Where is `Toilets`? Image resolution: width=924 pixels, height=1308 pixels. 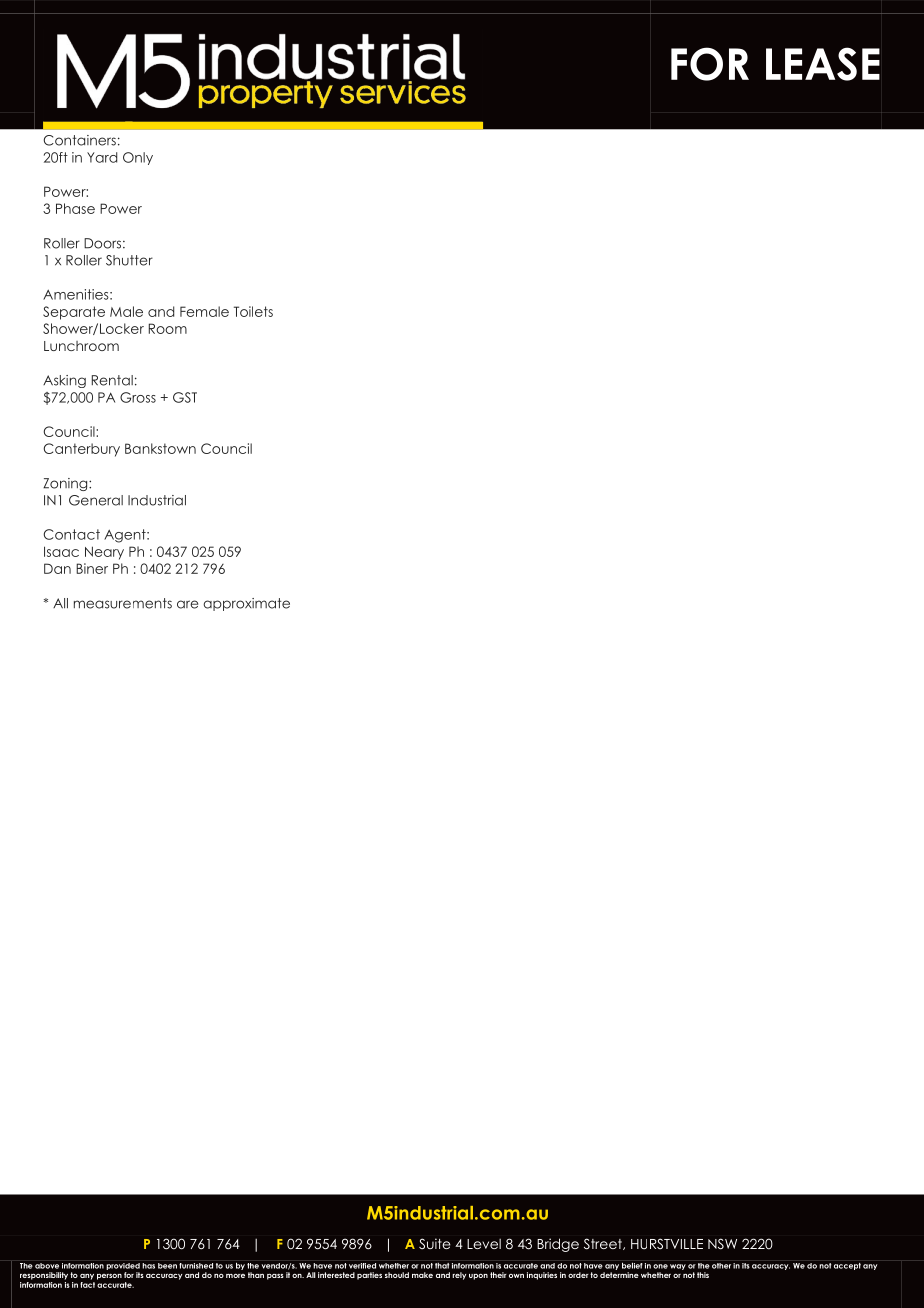
Toilets is located at coordinates (253, 311).
